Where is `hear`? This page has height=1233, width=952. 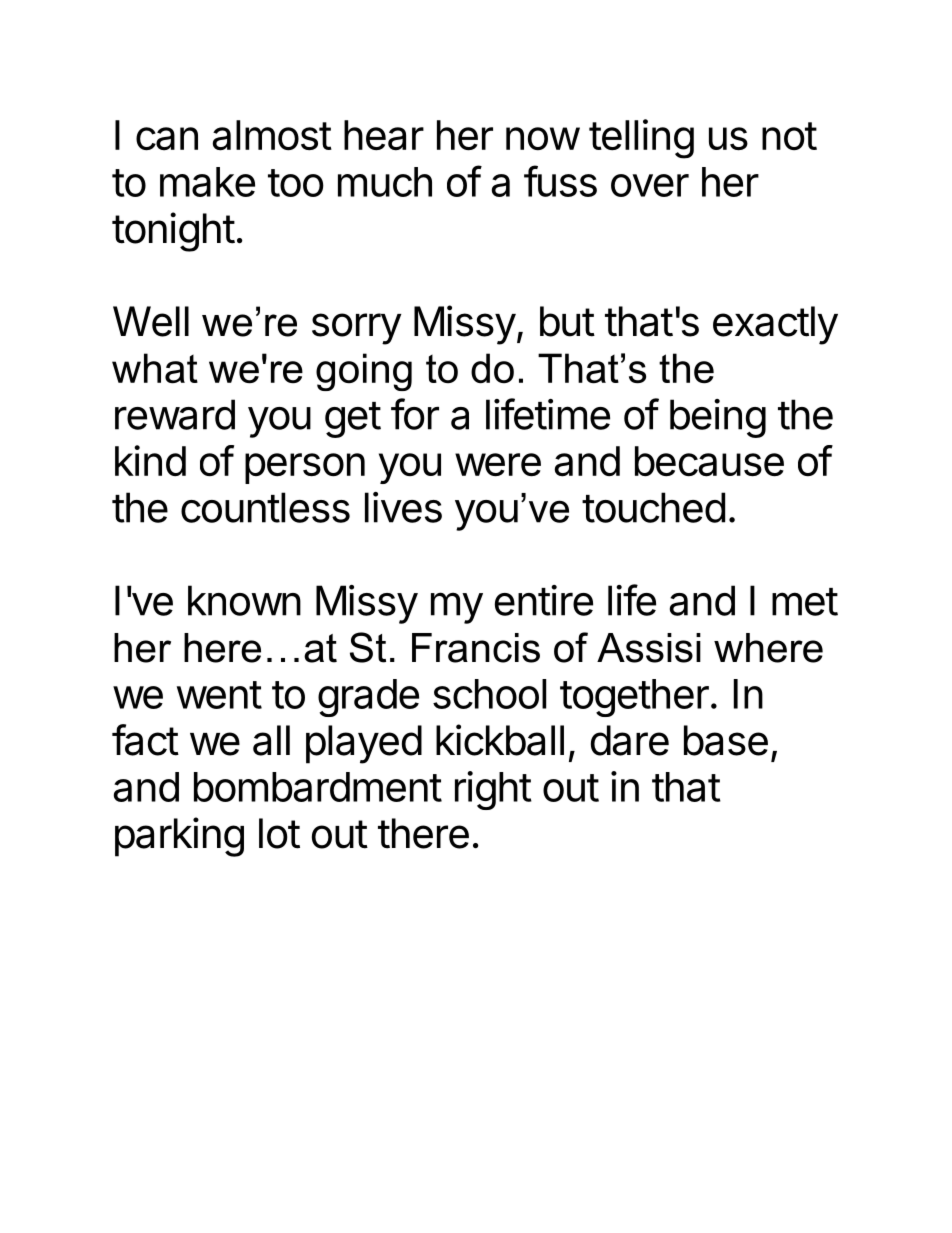
hear is located at coordinates (384, 135).
